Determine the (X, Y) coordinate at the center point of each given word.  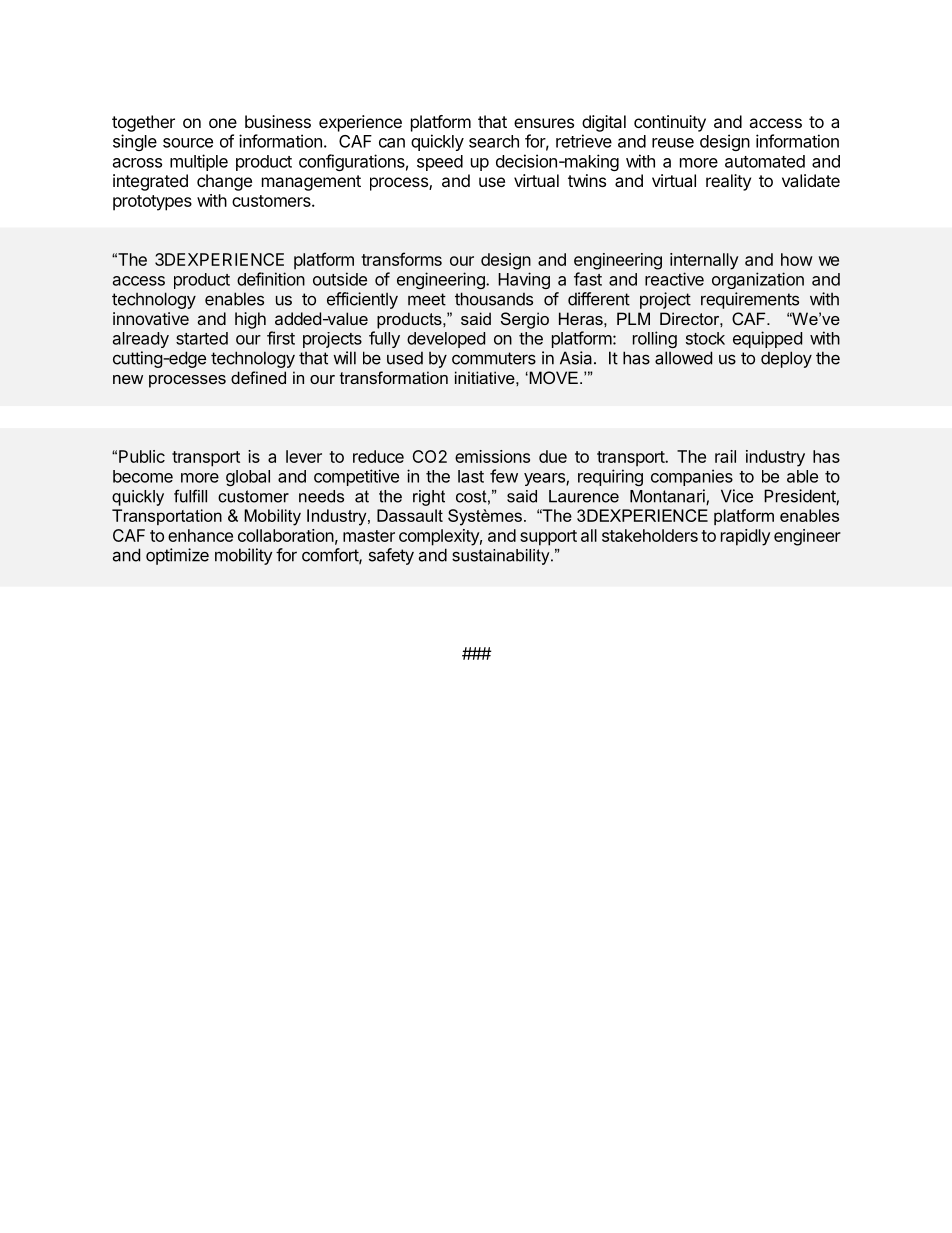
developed (446, 340)
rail (725, 456)
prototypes (152, 203)
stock (705, 338)
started (202, 338)
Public (142, 456)
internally (704, 261)
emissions (492, 456)
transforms (401, 259)
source (188, 143)
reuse (673, 143)
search (494, 141)
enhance (200, 535)
